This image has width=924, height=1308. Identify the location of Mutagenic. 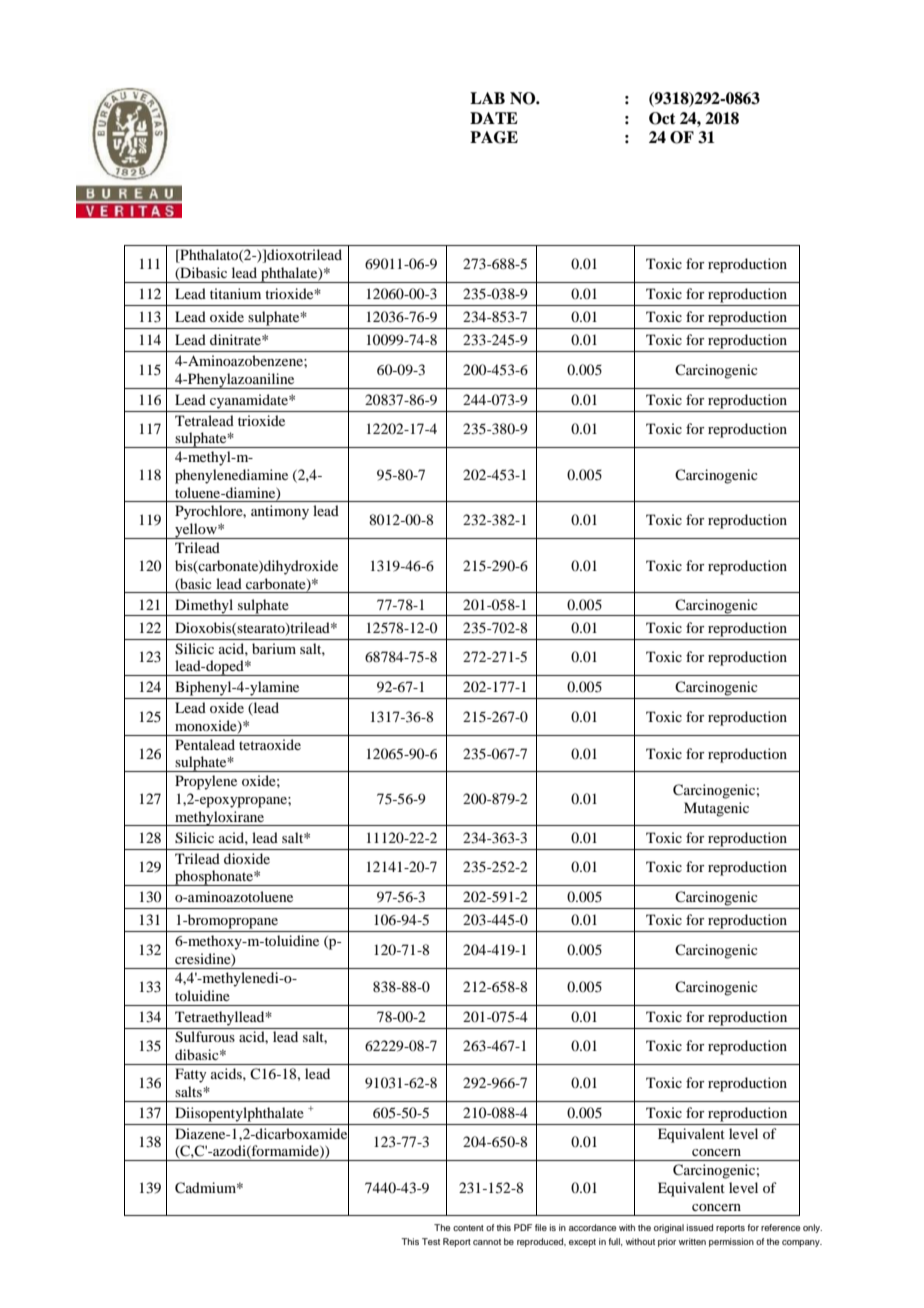
(716, 809).
